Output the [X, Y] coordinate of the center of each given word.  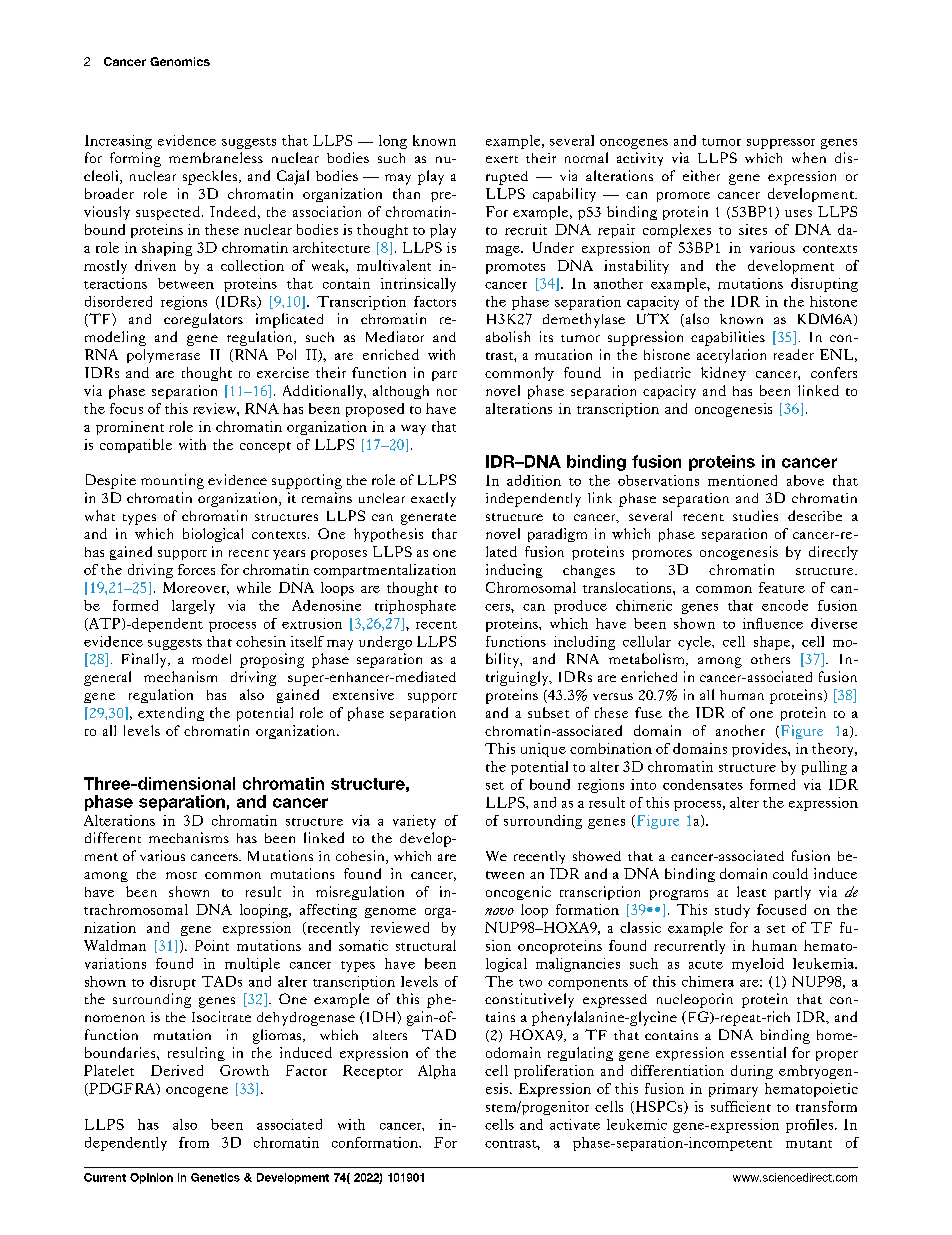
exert [502, 159]
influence [773, 623]
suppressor [781, 144]
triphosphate [415, 607]
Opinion [151, 1178]
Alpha [437, 1072]
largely [193, 607]
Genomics [180, 61]
